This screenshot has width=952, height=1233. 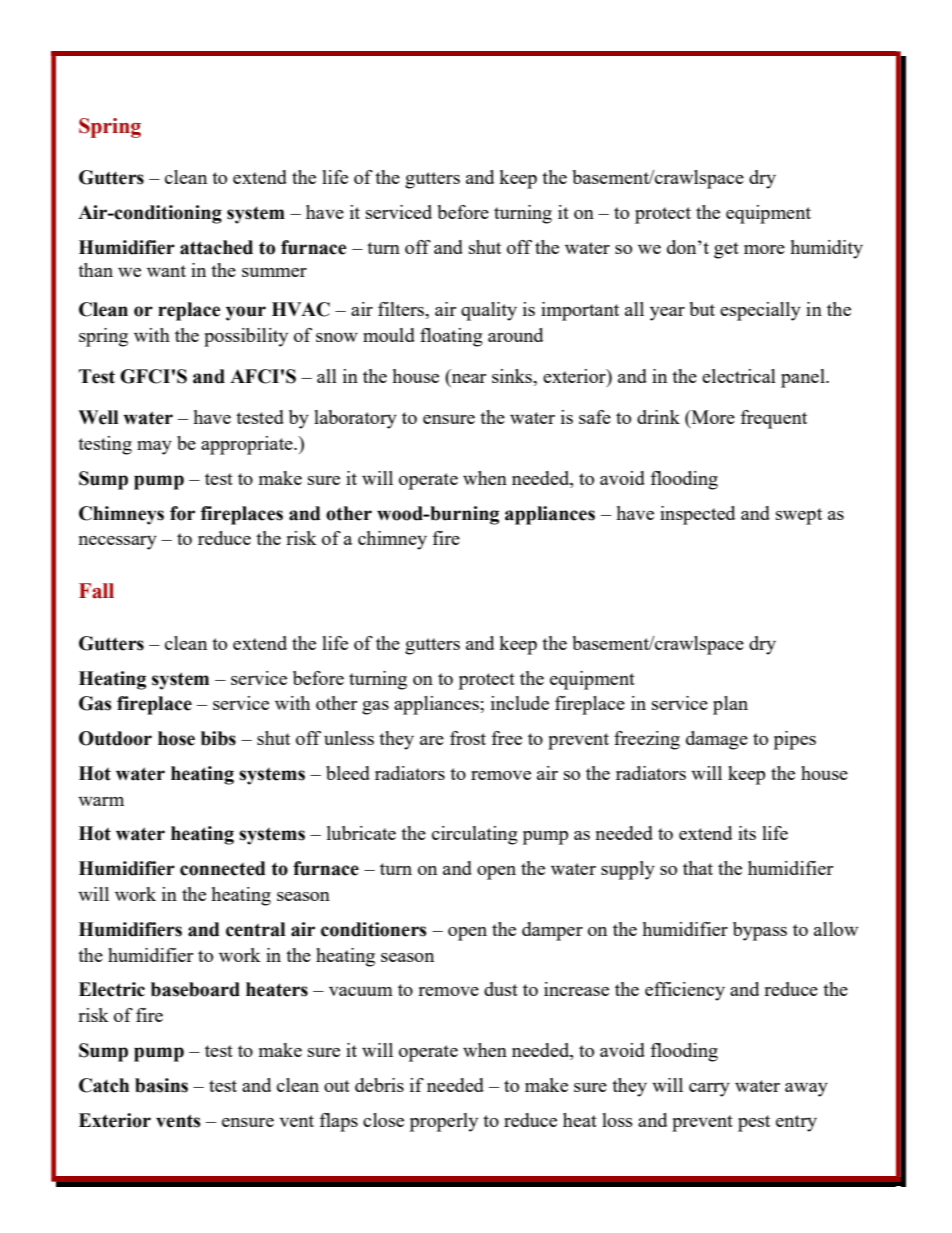 What do you see at coordinates (118, 543) in the screenshot?
I see `necessary` at bounding box center [118, 543].
